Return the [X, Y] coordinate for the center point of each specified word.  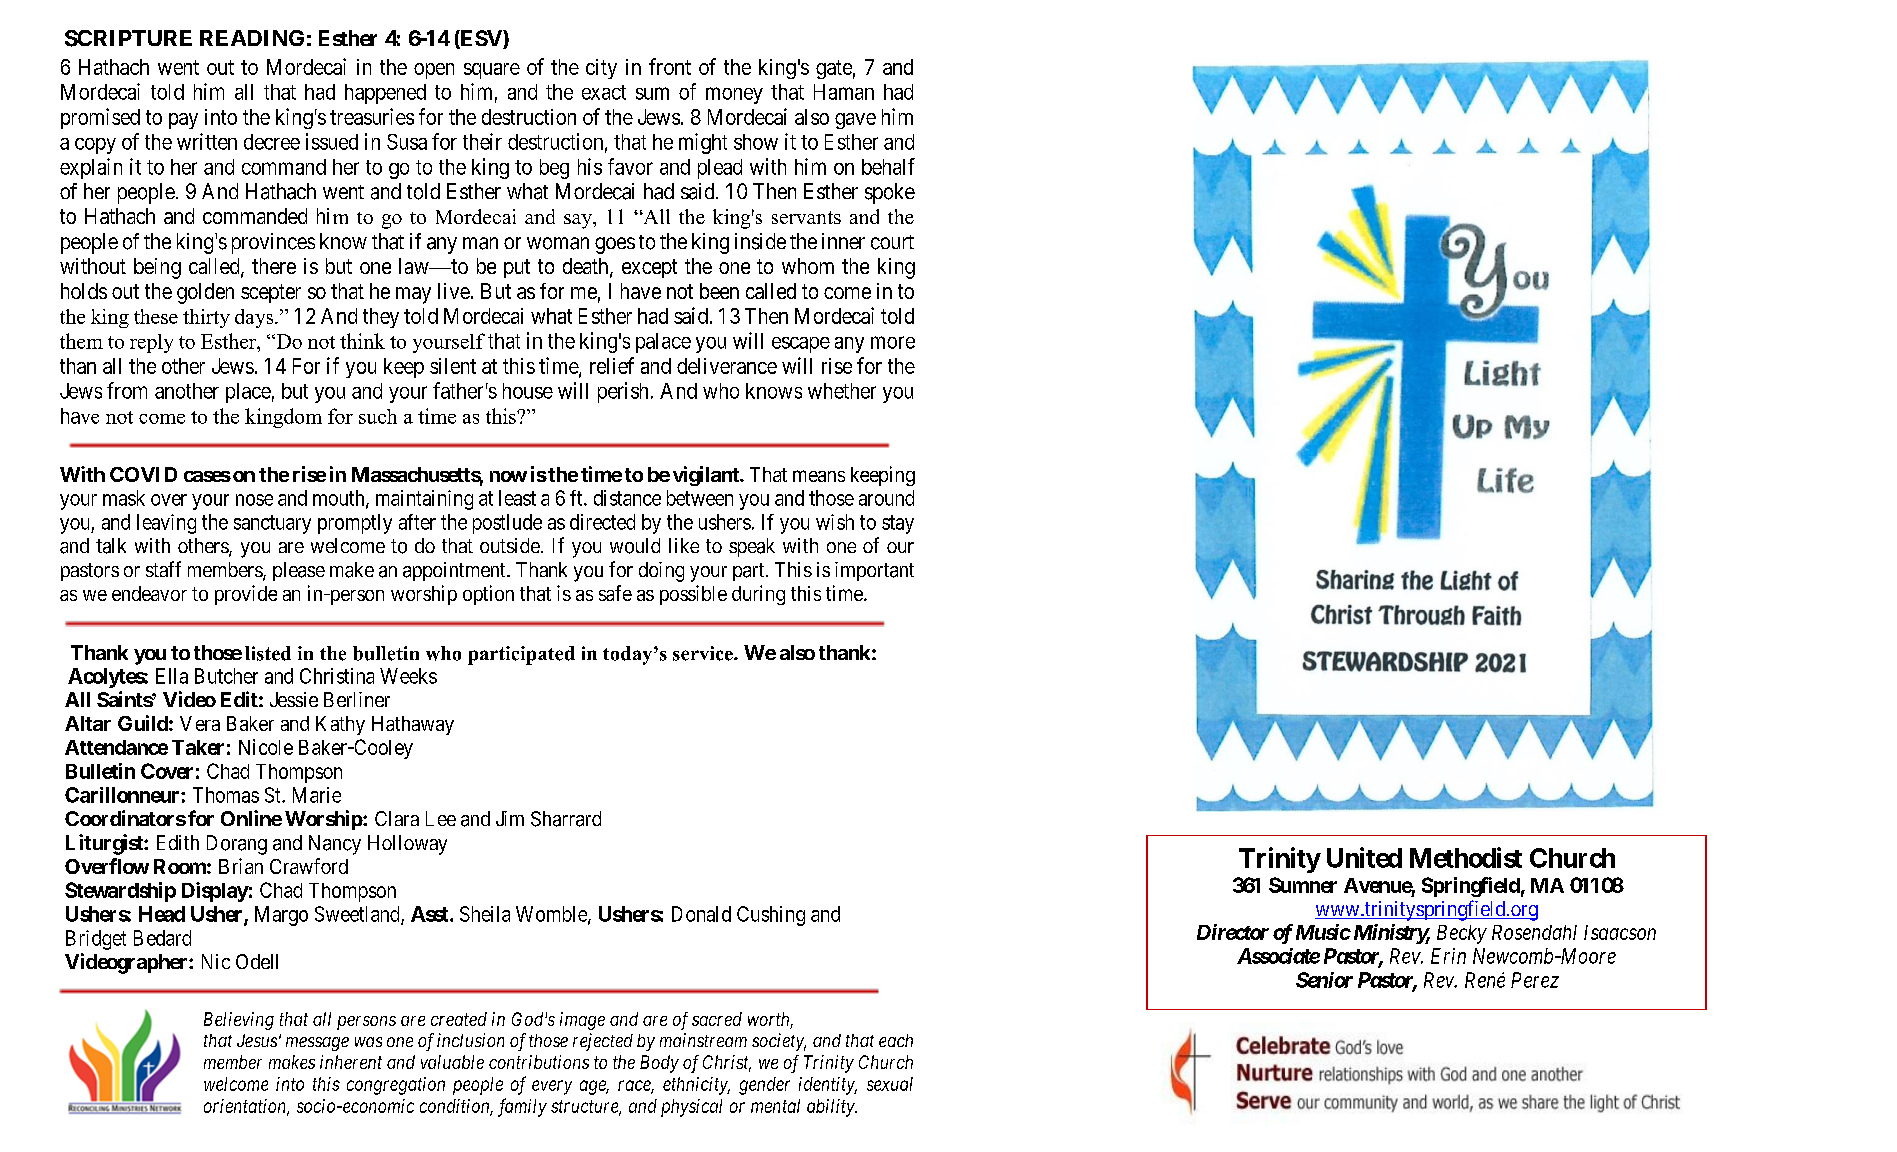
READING [252, 38]
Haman [844, 92]
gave [855, 121]
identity [828, 1086]
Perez [1535, 980]
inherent [351, 1062]
